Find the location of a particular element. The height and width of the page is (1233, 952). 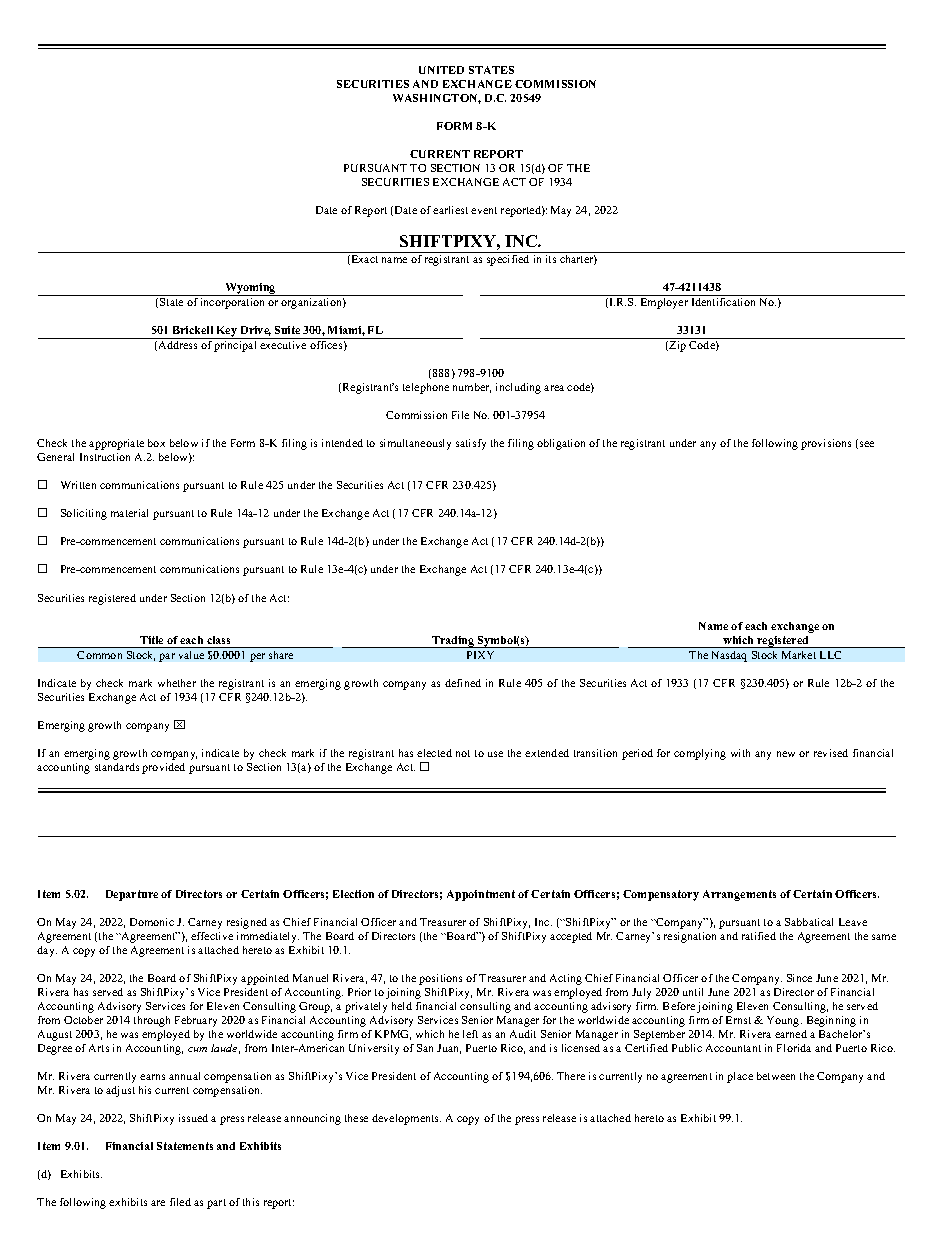

Brickell is located at coordinates (193, 330).
